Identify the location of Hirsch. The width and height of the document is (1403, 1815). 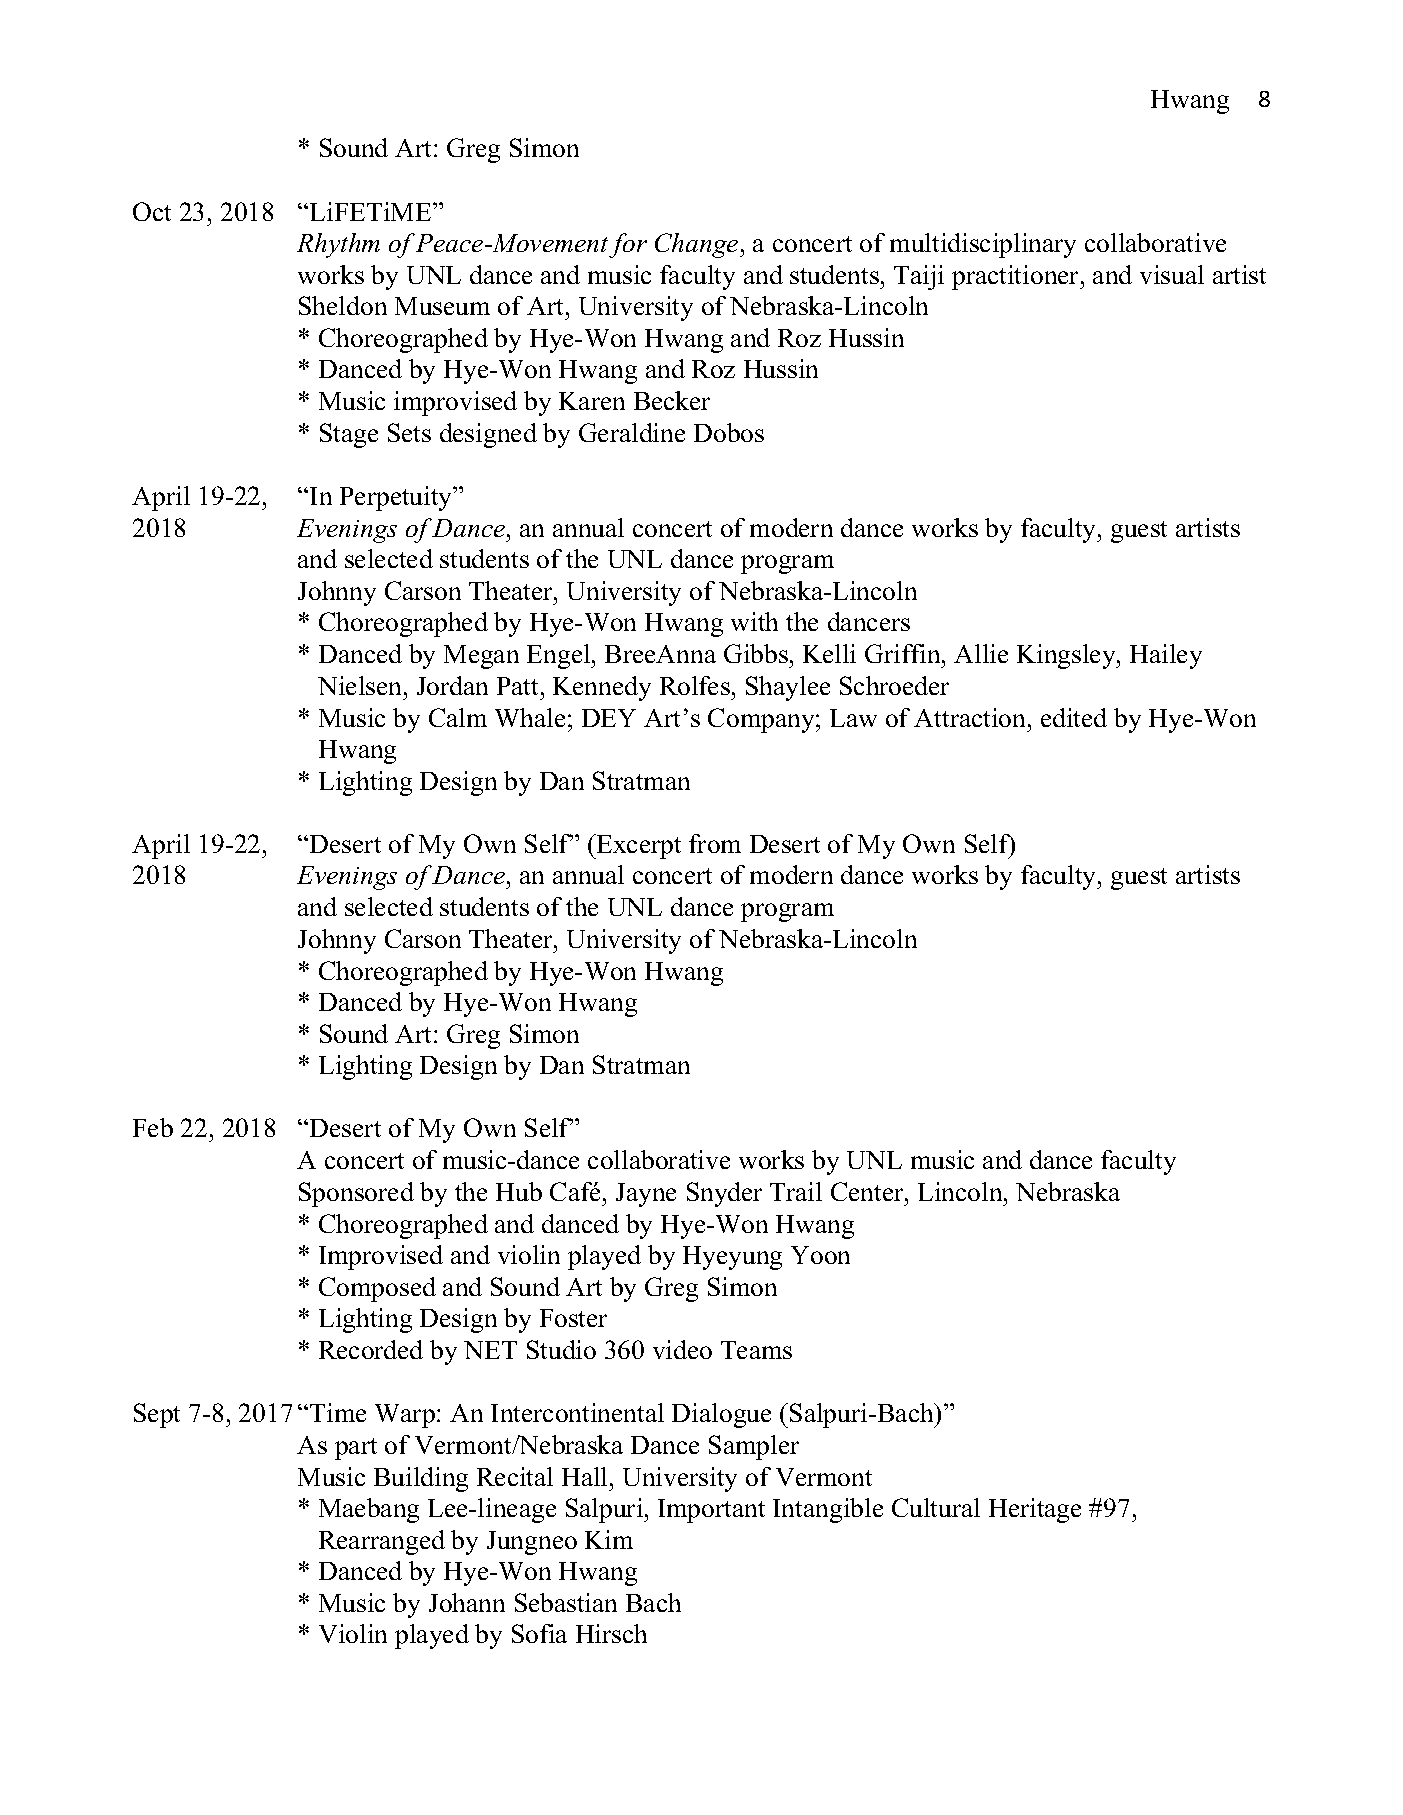
(611, 1633).
